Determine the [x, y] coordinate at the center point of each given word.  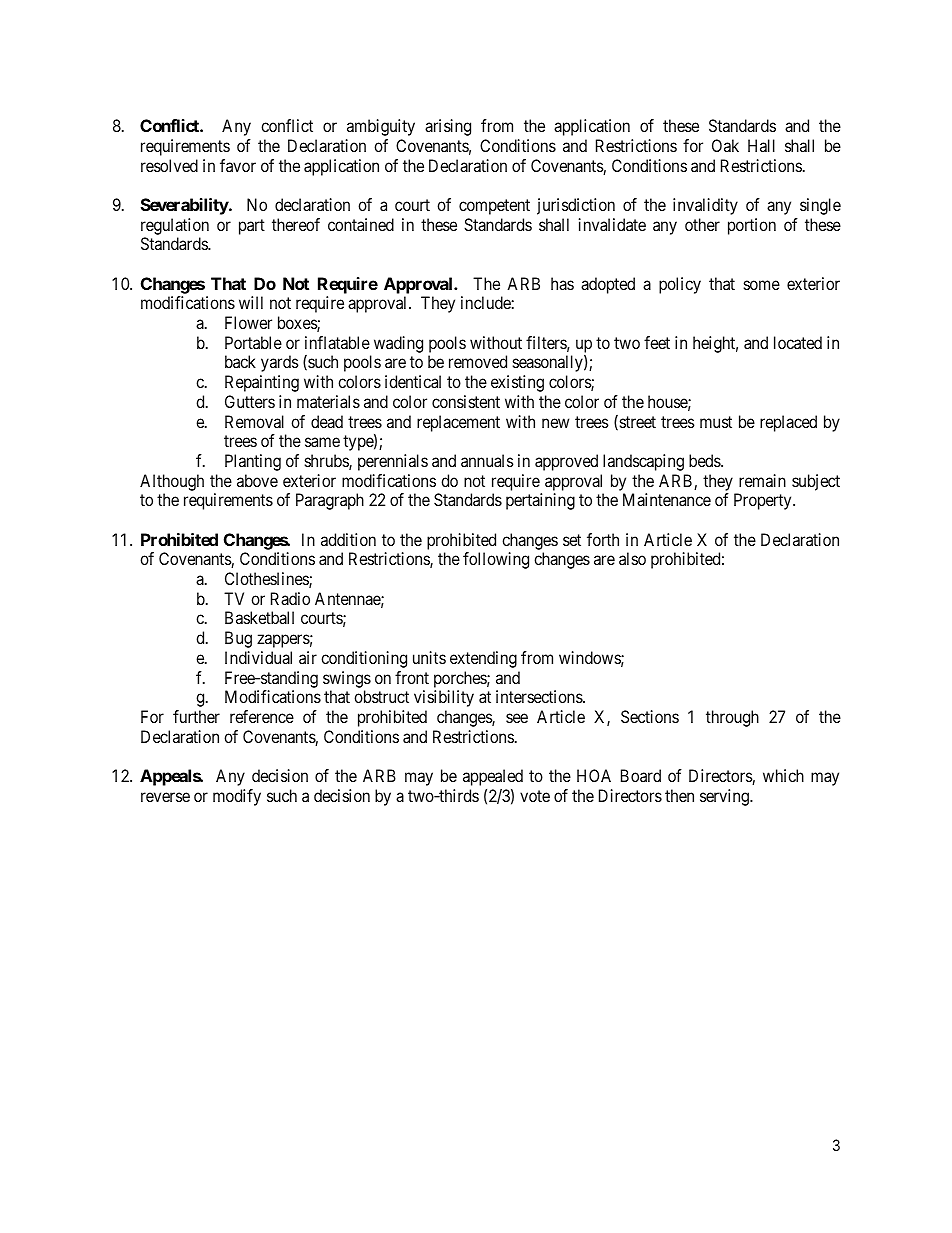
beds [705, 460]
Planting [253, 462]
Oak [725, 145]
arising [448, 127]
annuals [487, 460]
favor [238, 165]
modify [237, 797]
